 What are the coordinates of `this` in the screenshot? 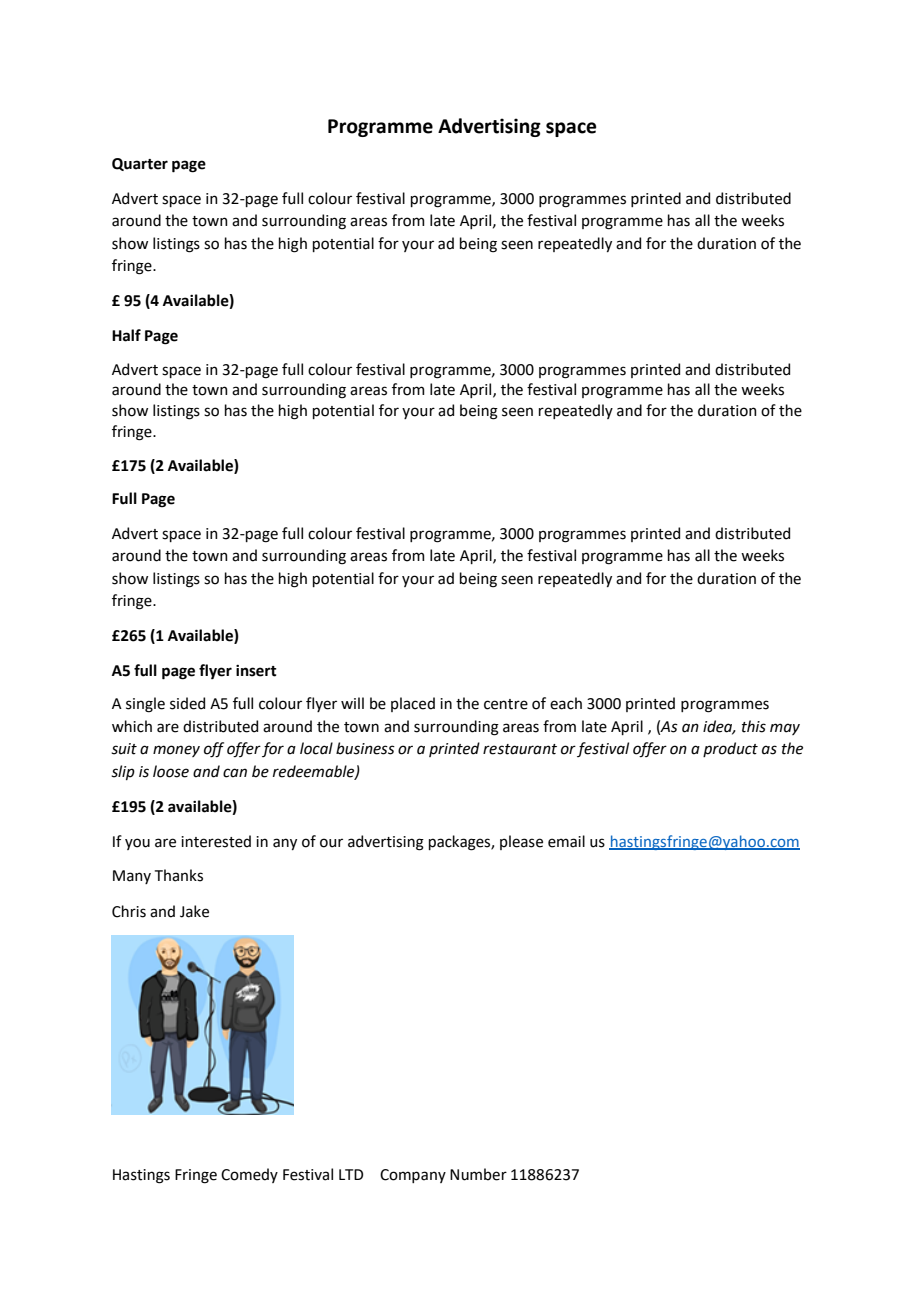 It's located at (754, 726).
